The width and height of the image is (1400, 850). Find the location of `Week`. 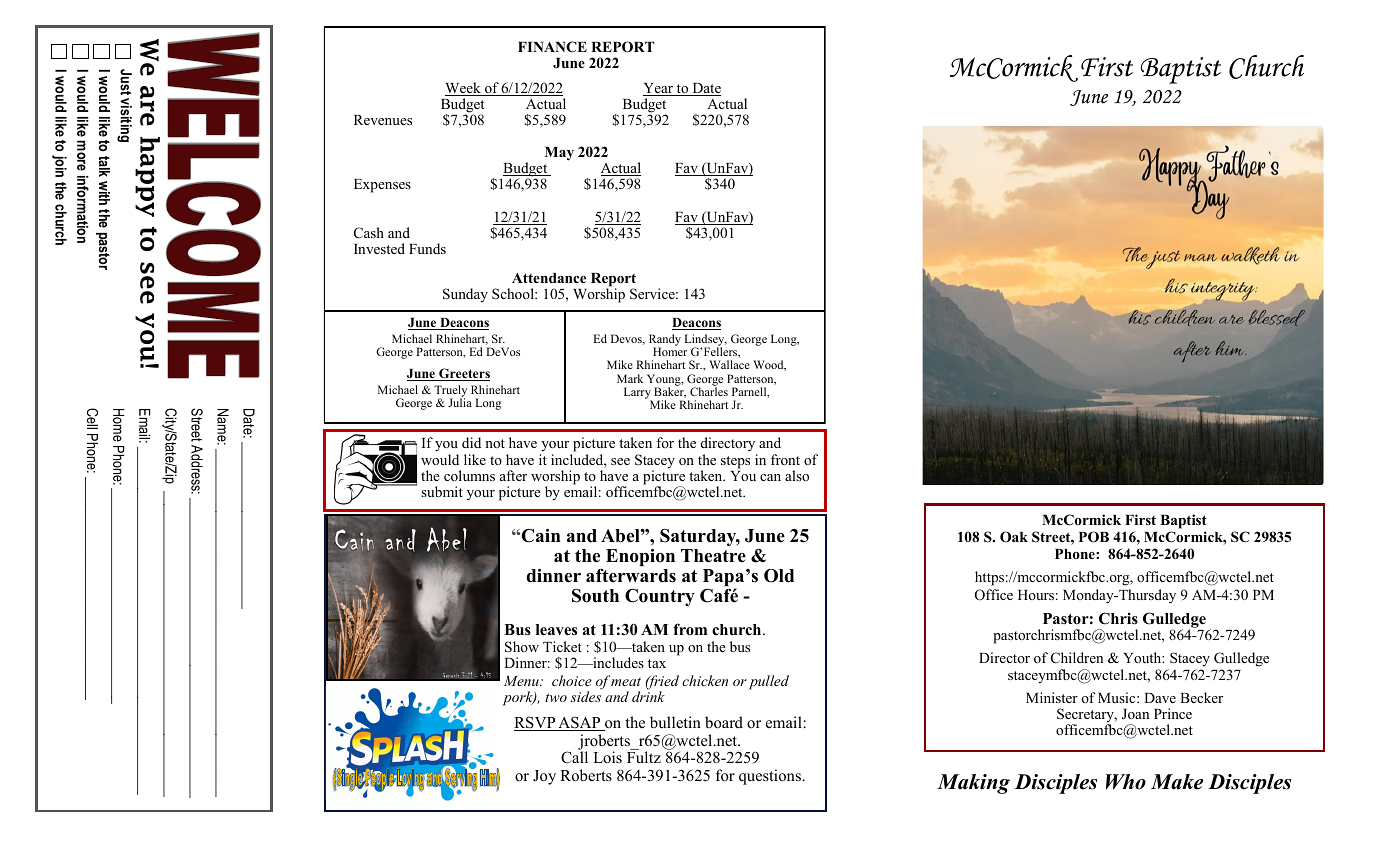

Week is located at coordinates (464, 89).
